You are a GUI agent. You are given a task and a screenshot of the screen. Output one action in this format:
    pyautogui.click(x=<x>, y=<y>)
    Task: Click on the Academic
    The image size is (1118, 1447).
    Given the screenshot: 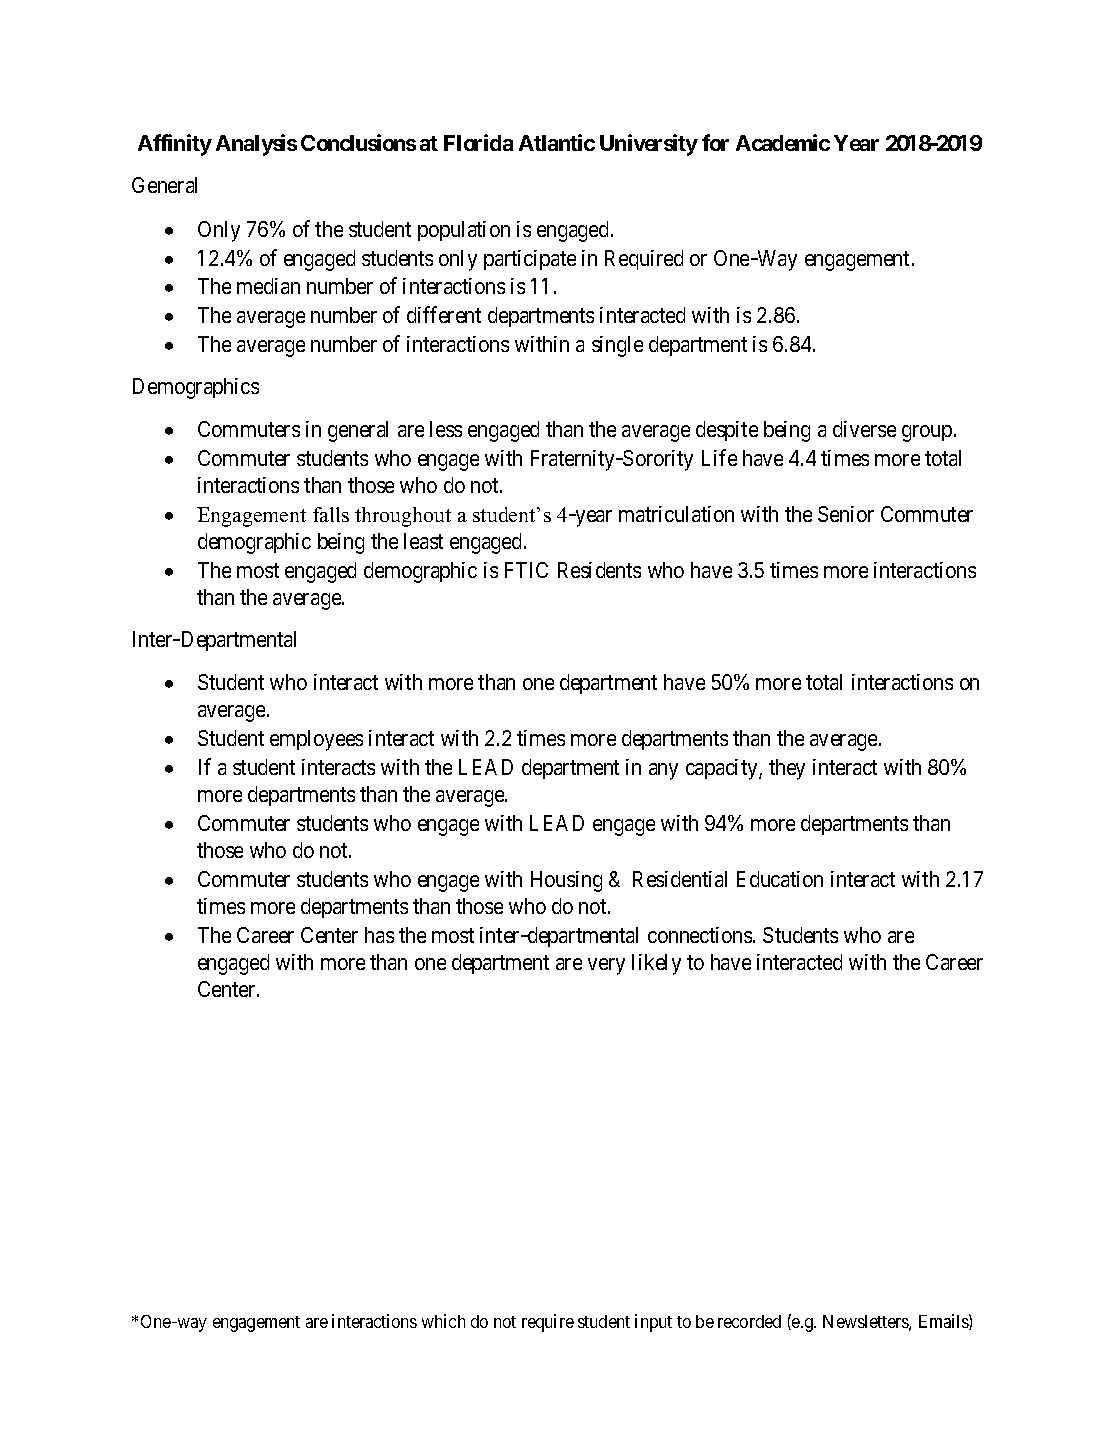 What is the action you would take?
    pyautogui.click(x=783, y=142)
